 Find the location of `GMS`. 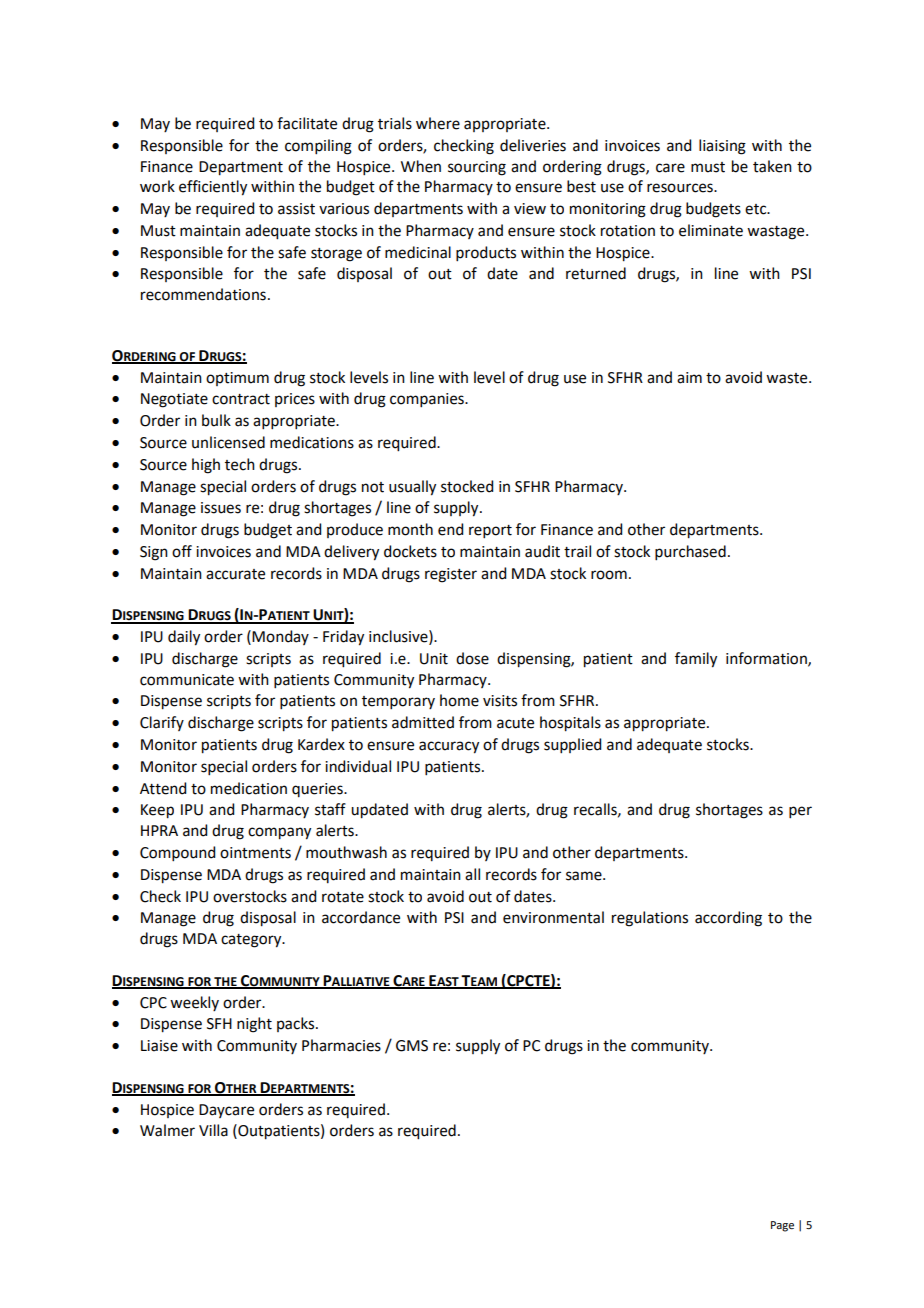

GMS is located at coordinates (412, 1046).
